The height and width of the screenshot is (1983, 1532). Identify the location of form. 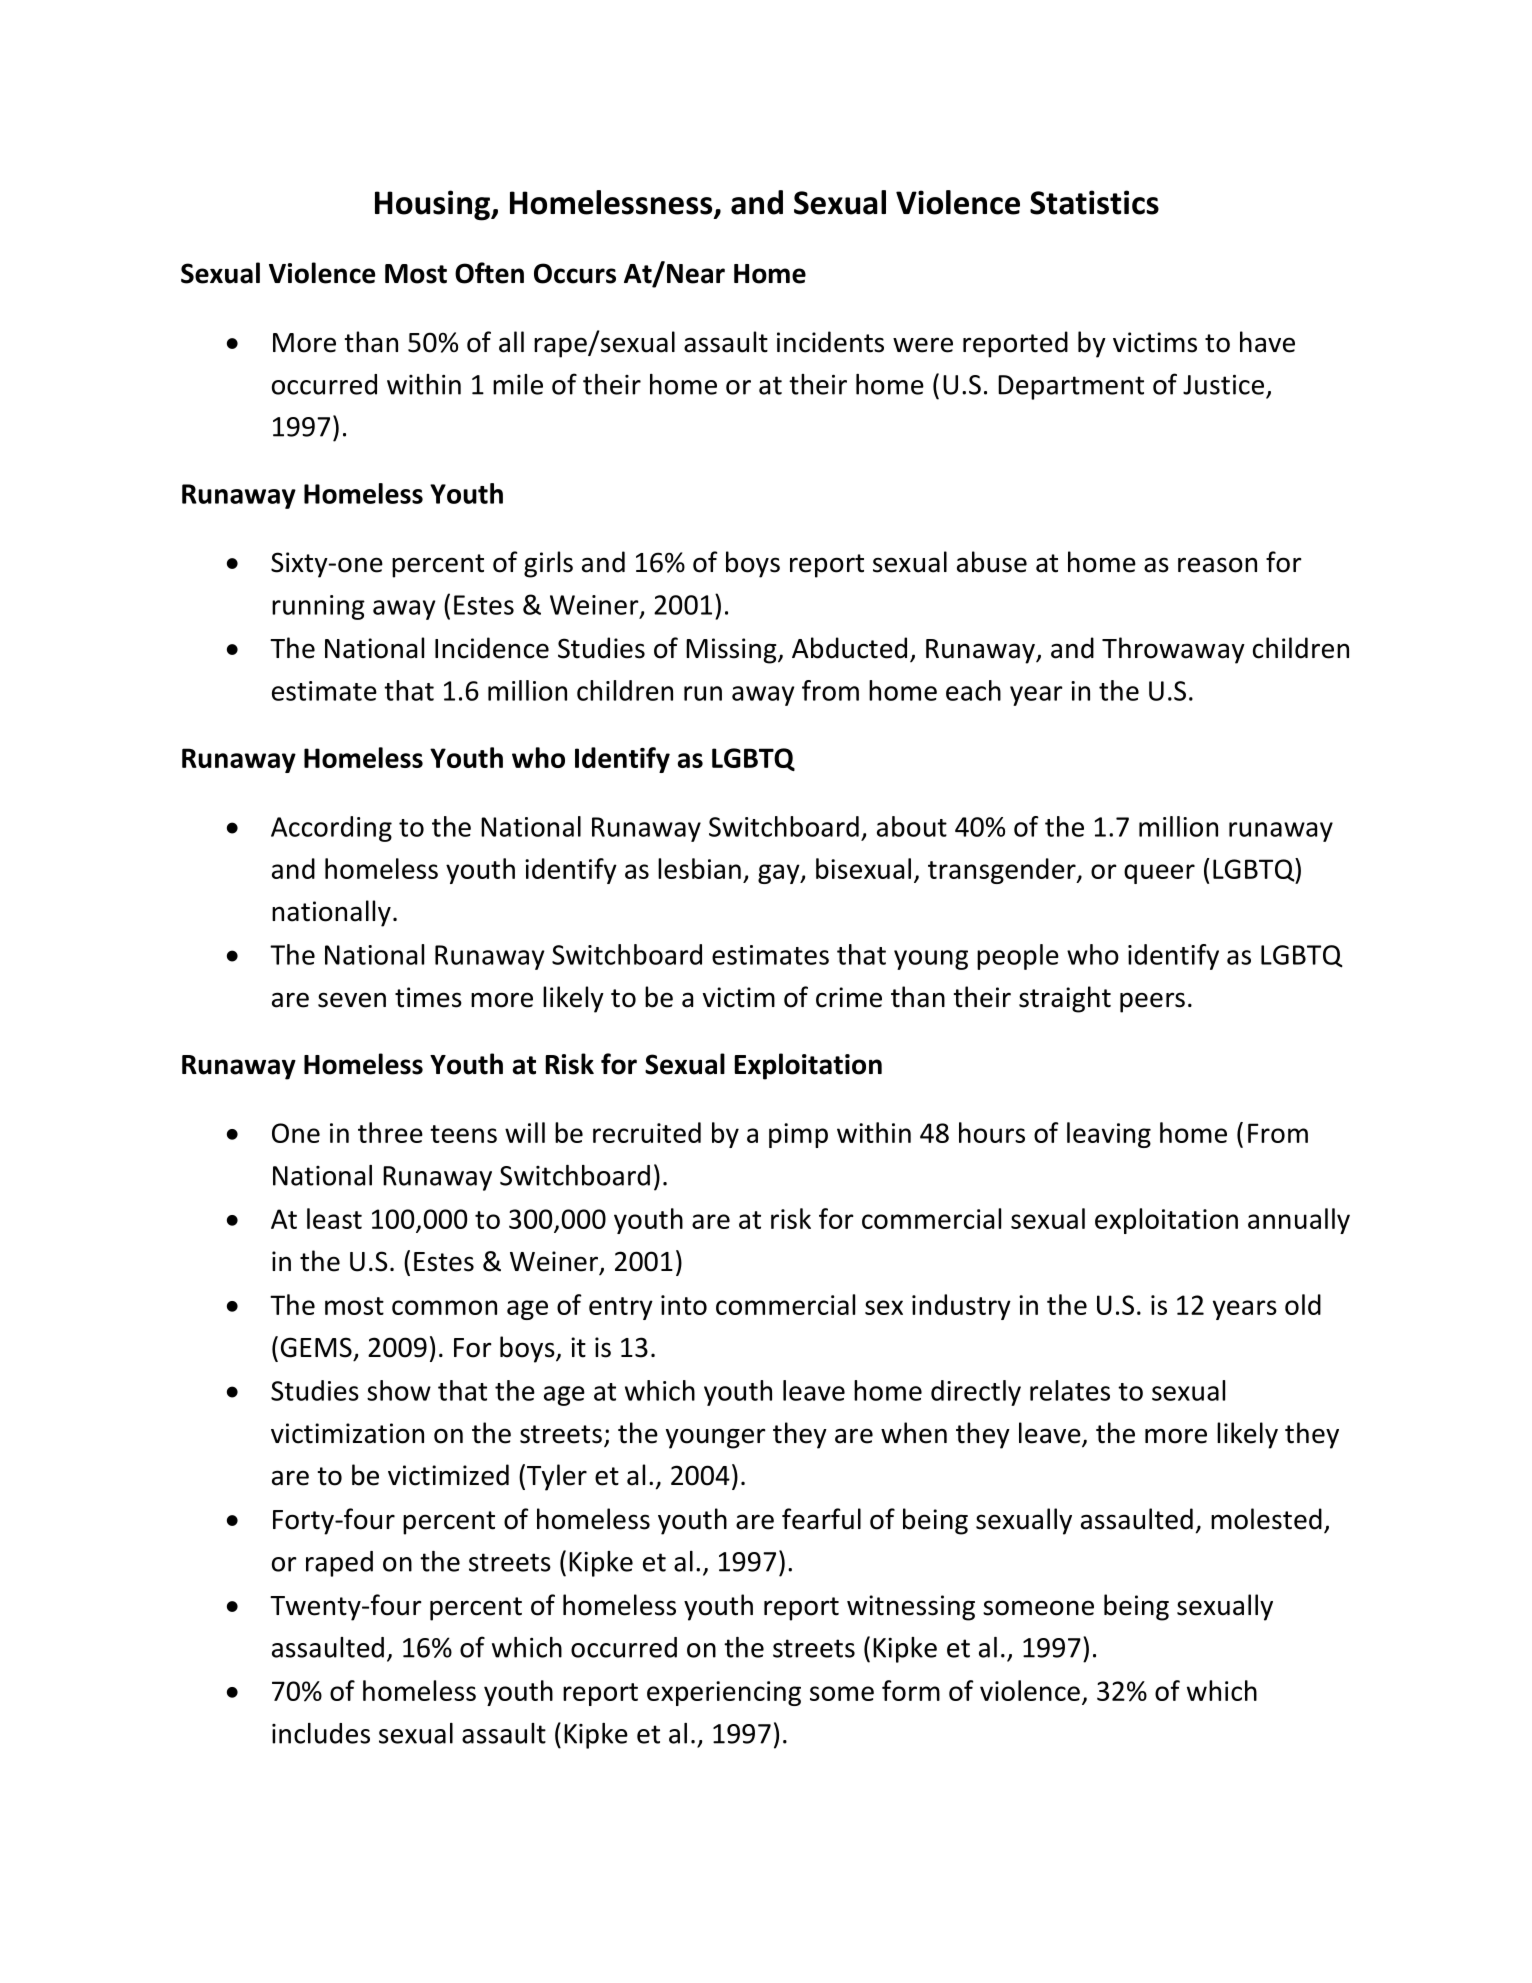
(911, 1690).
